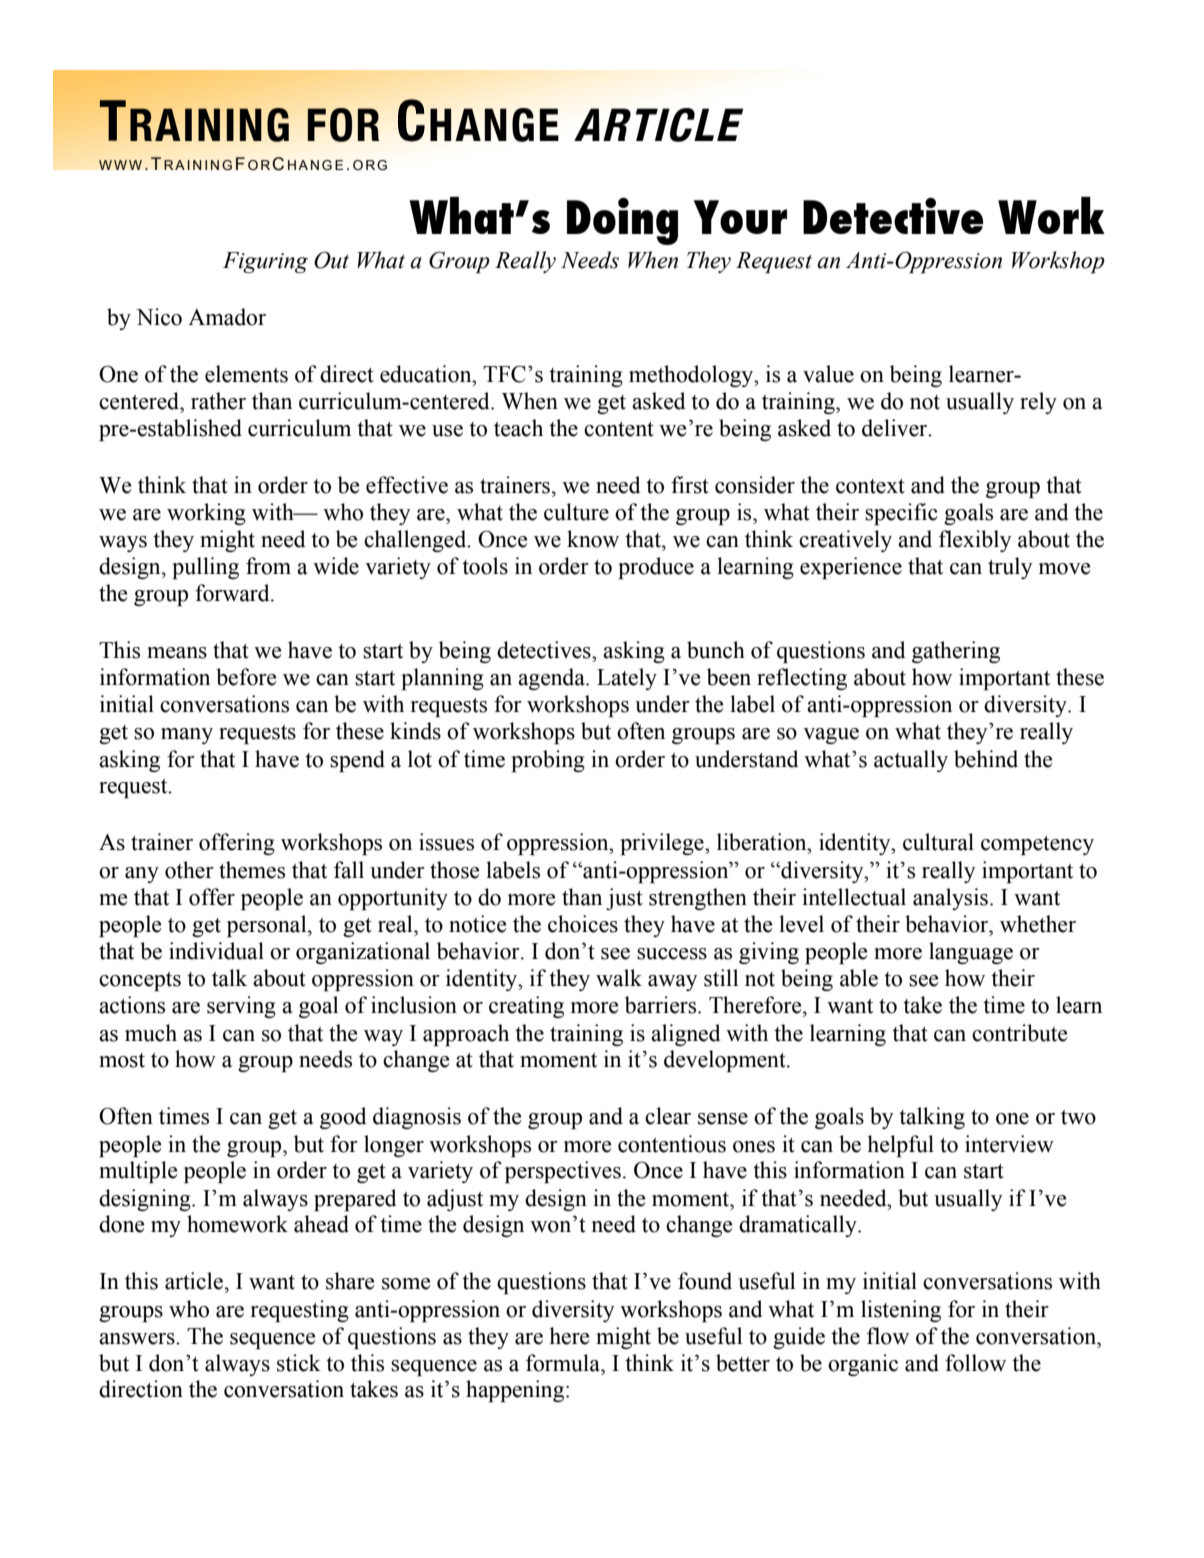  Describe the element at coordinates (576, 512) in the screenshot. I see `culture` at that location.
